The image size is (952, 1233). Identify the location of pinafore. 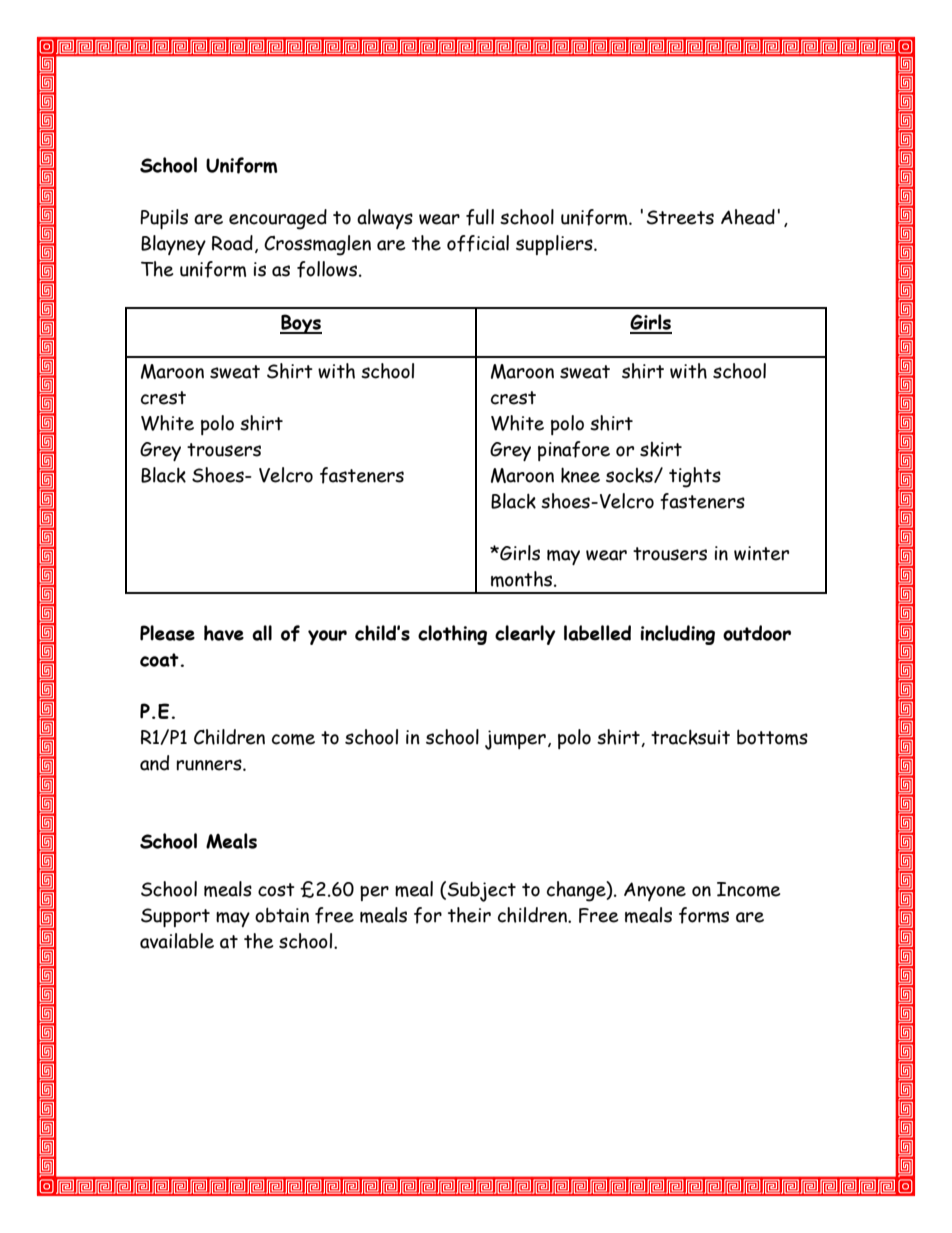
(574, 451).
